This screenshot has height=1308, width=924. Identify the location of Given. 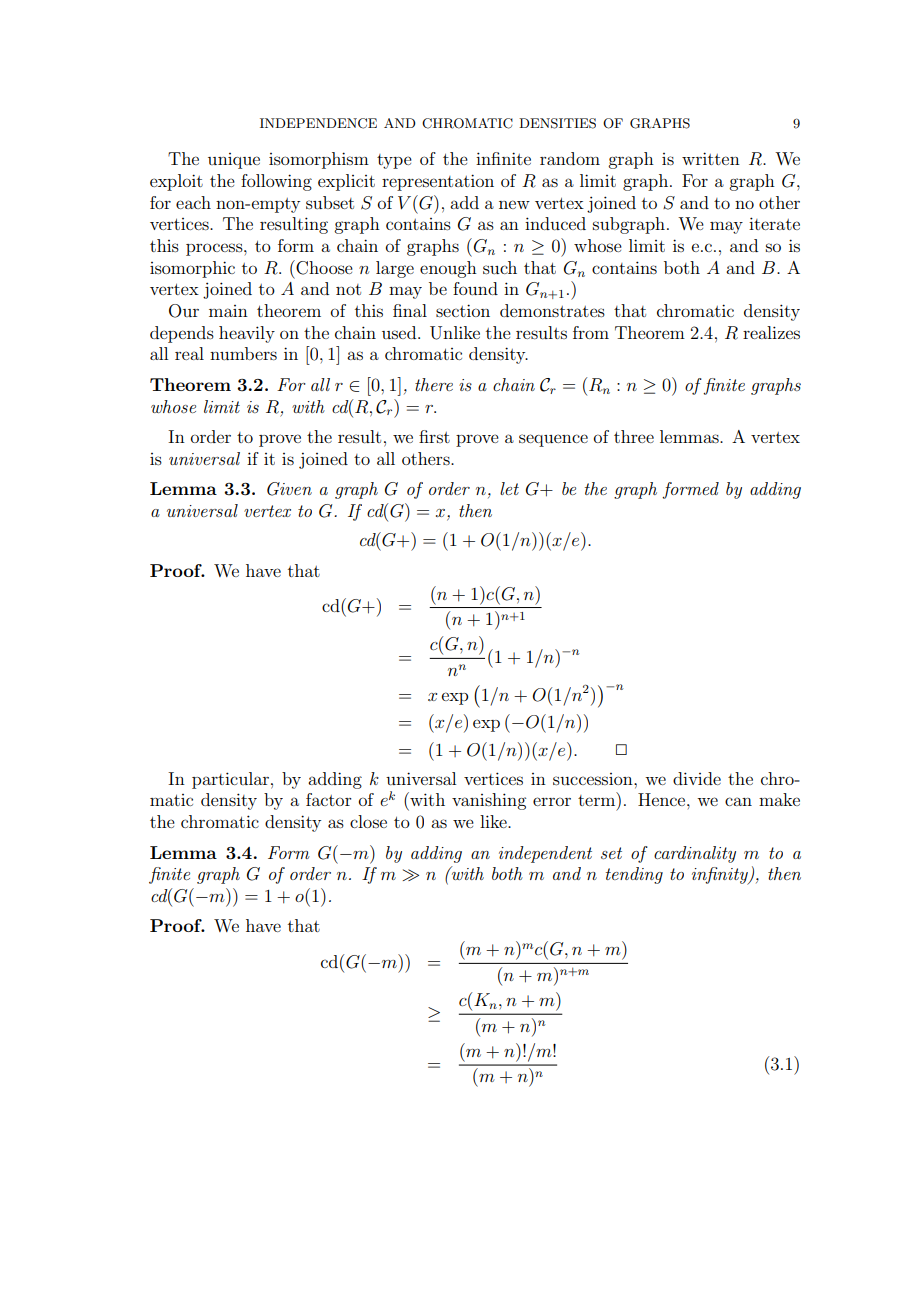
(289, 489).
